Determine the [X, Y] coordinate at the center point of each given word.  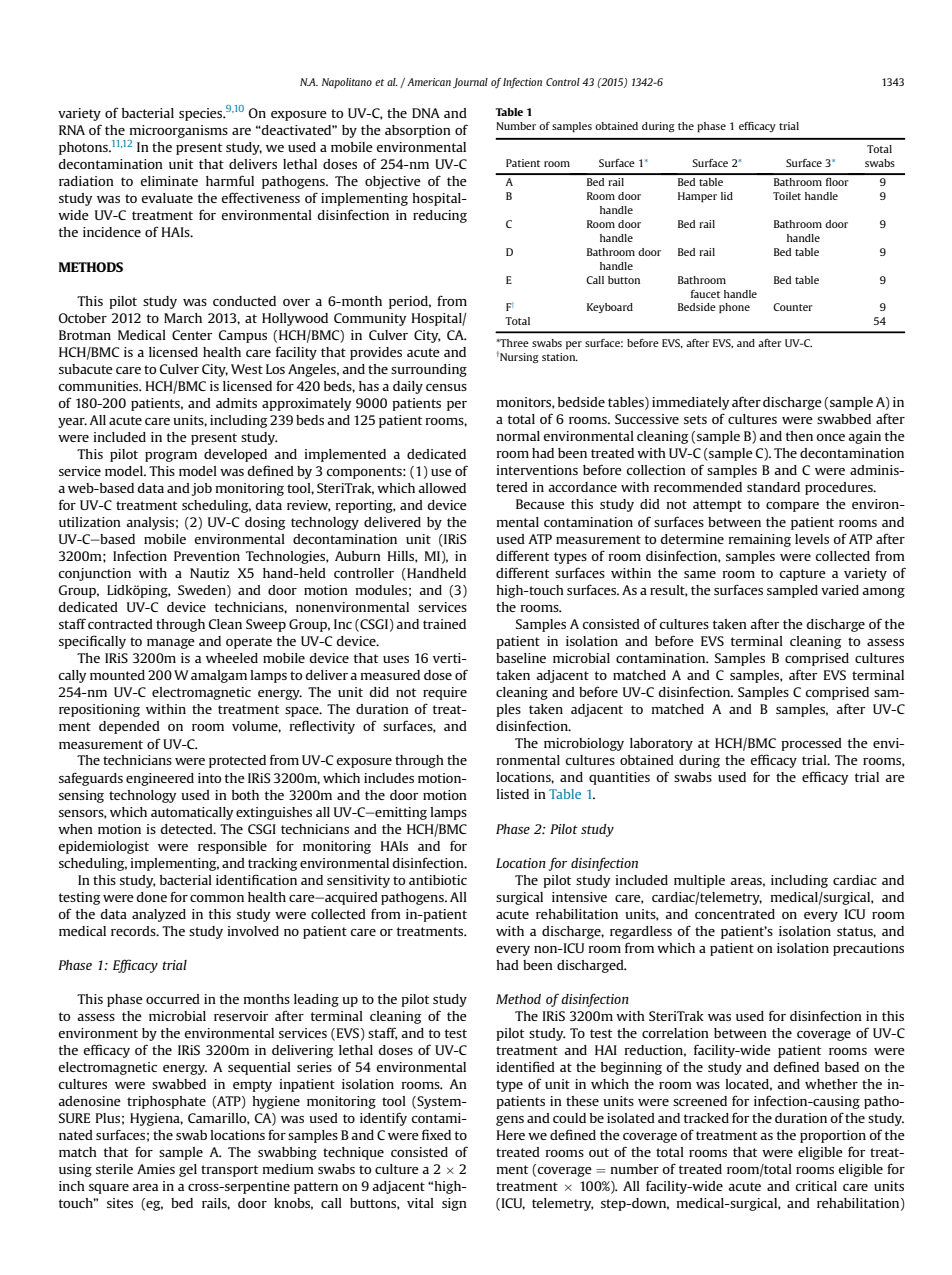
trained [444, 624]
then [799, 436]
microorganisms [178, 131]
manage [171, 644]
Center [192, 335]
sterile [114, 1169]
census [446, 387]
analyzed [159, 915]
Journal [470, 83]
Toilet [787, 196]
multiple [699, 881]
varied [840, 590]
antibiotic [438, 880]
